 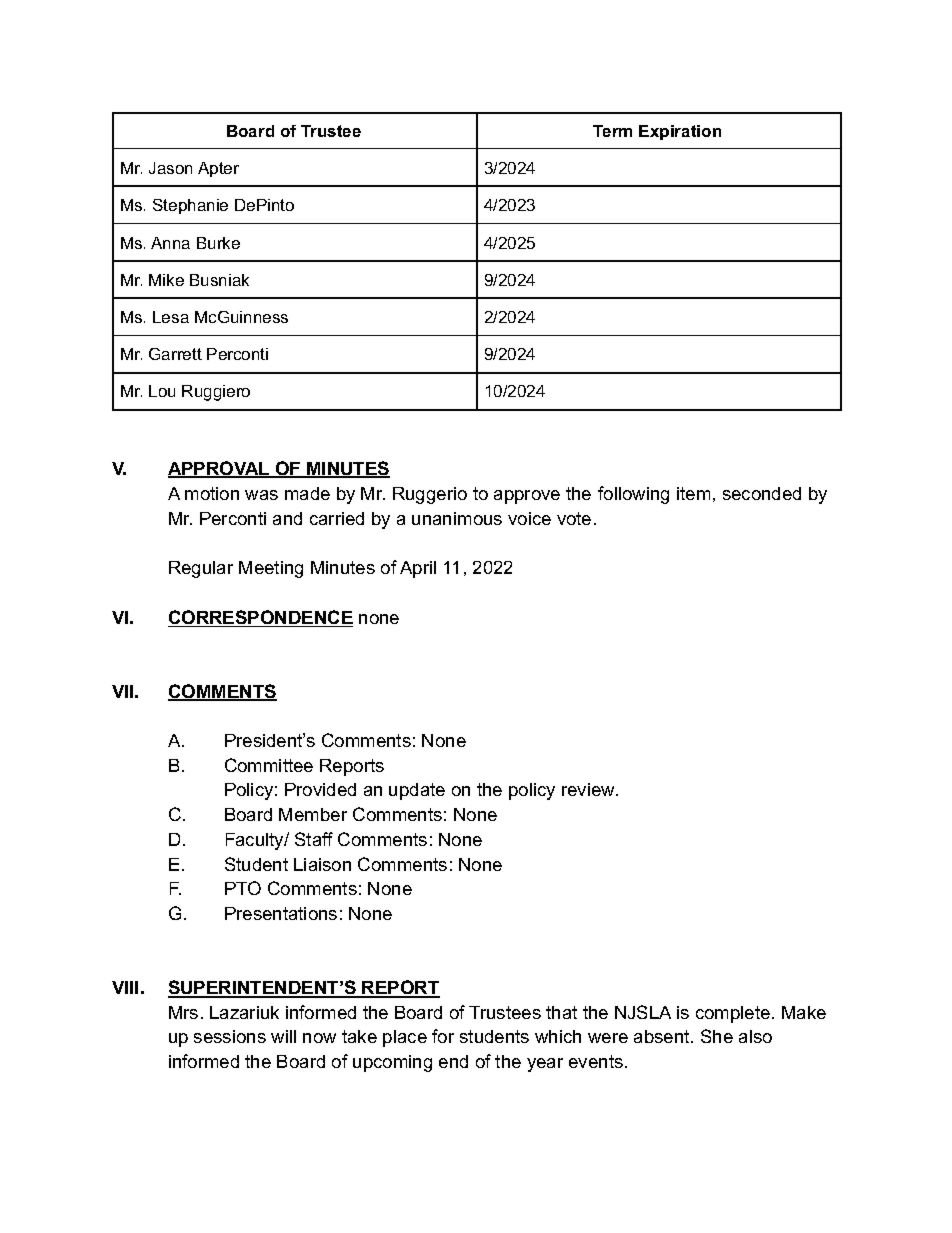 What do you see at coordinates (680, 132) in the image?
I see `Expiration` at bounding box center [680, 132].
